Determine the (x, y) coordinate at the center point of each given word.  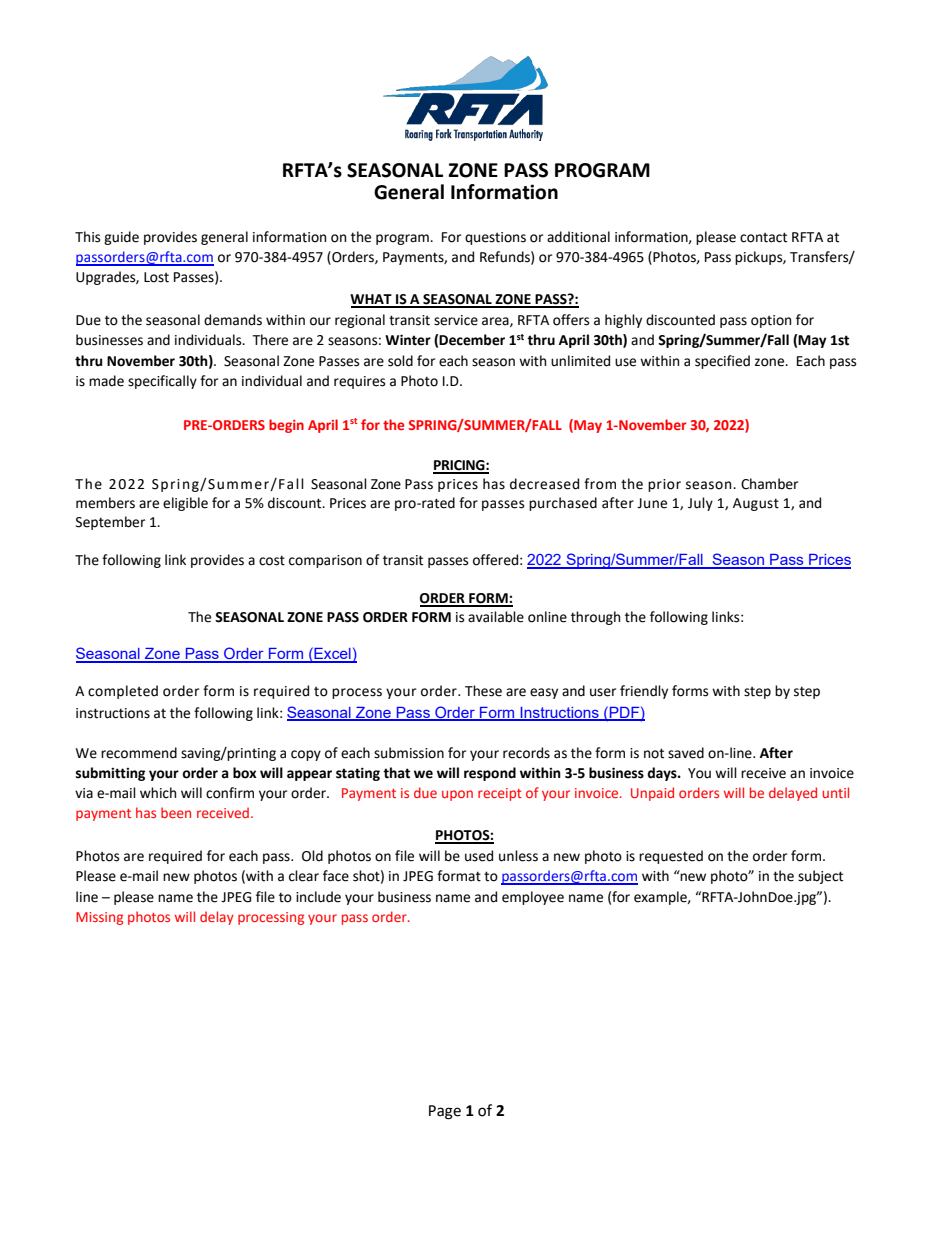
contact (763, 237)
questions (495, 238)
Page (445, 1112)
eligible (185, 504)
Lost (156, 277)
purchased (563, 504)
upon (457, 795)
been (176, 812)
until (835, 792)
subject (820, 877)
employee (533, 898)
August (756, 504)
